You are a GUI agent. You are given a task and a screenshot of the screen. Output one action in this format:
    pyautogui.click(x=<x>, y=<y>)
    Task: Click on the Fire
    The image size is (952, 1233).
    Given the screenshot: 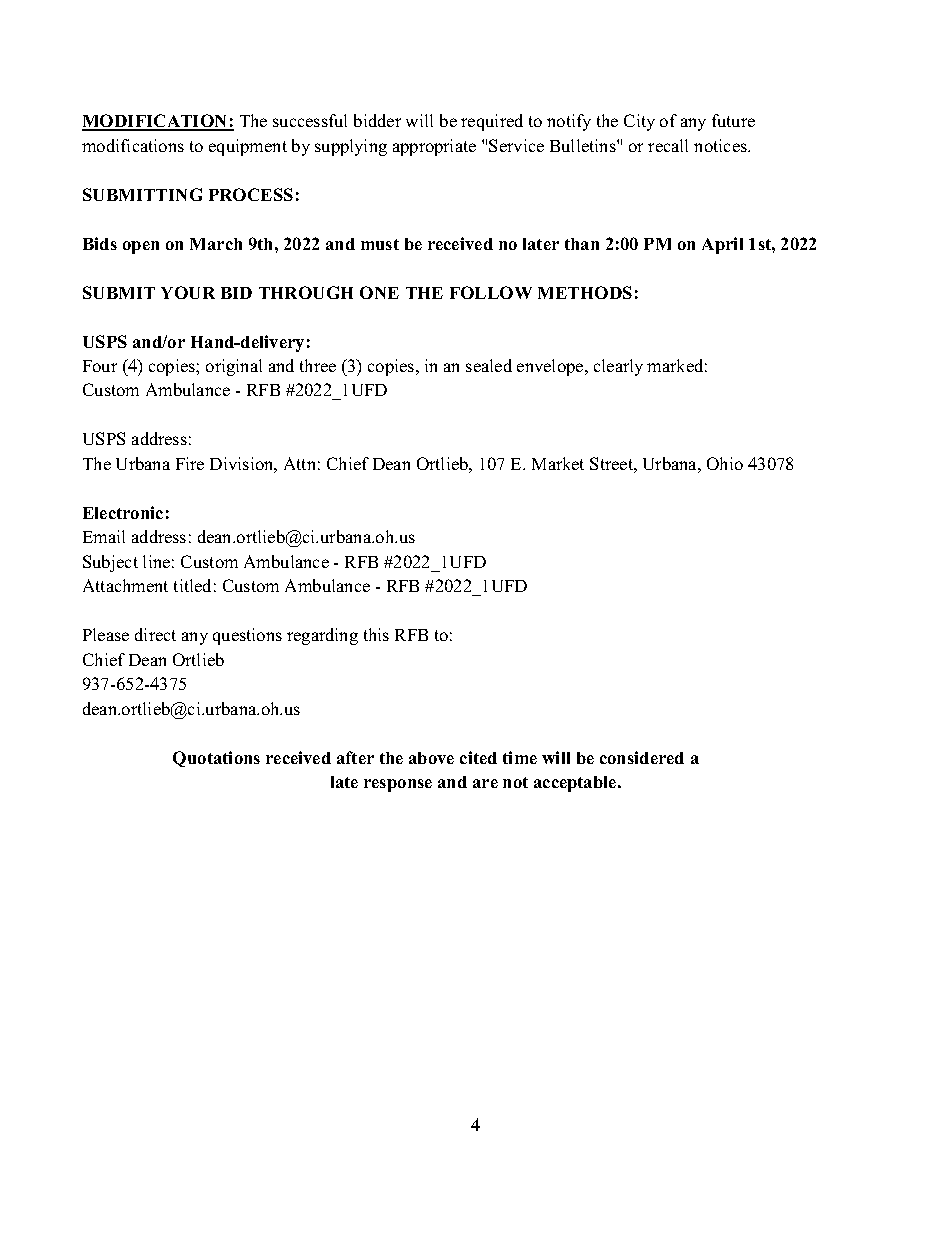 What is the action you would take?
    pyautogui.click(x=190, y=463)
